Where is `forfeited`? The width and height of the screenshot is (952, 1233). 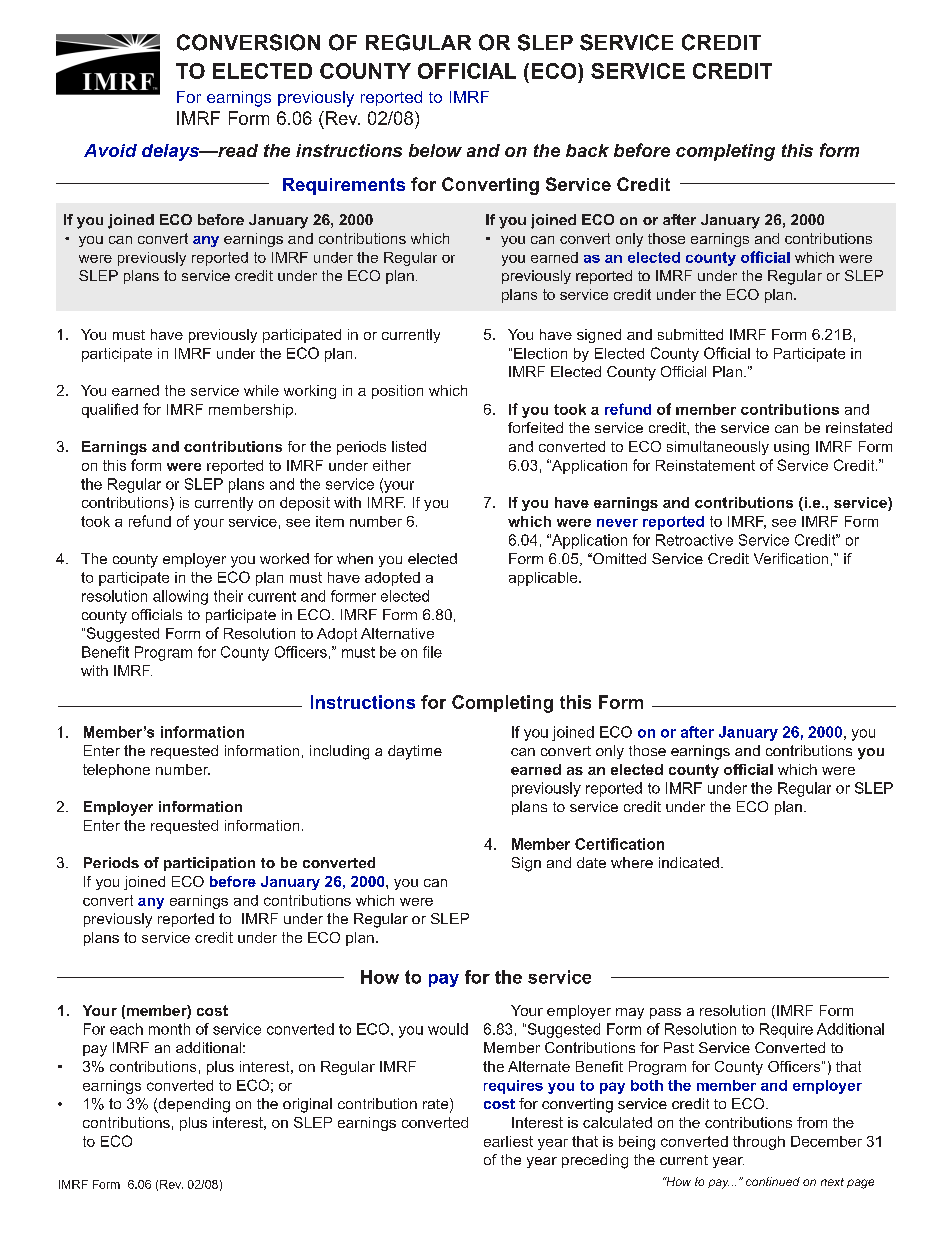
forfeited is located at coordinates (535, 427).
